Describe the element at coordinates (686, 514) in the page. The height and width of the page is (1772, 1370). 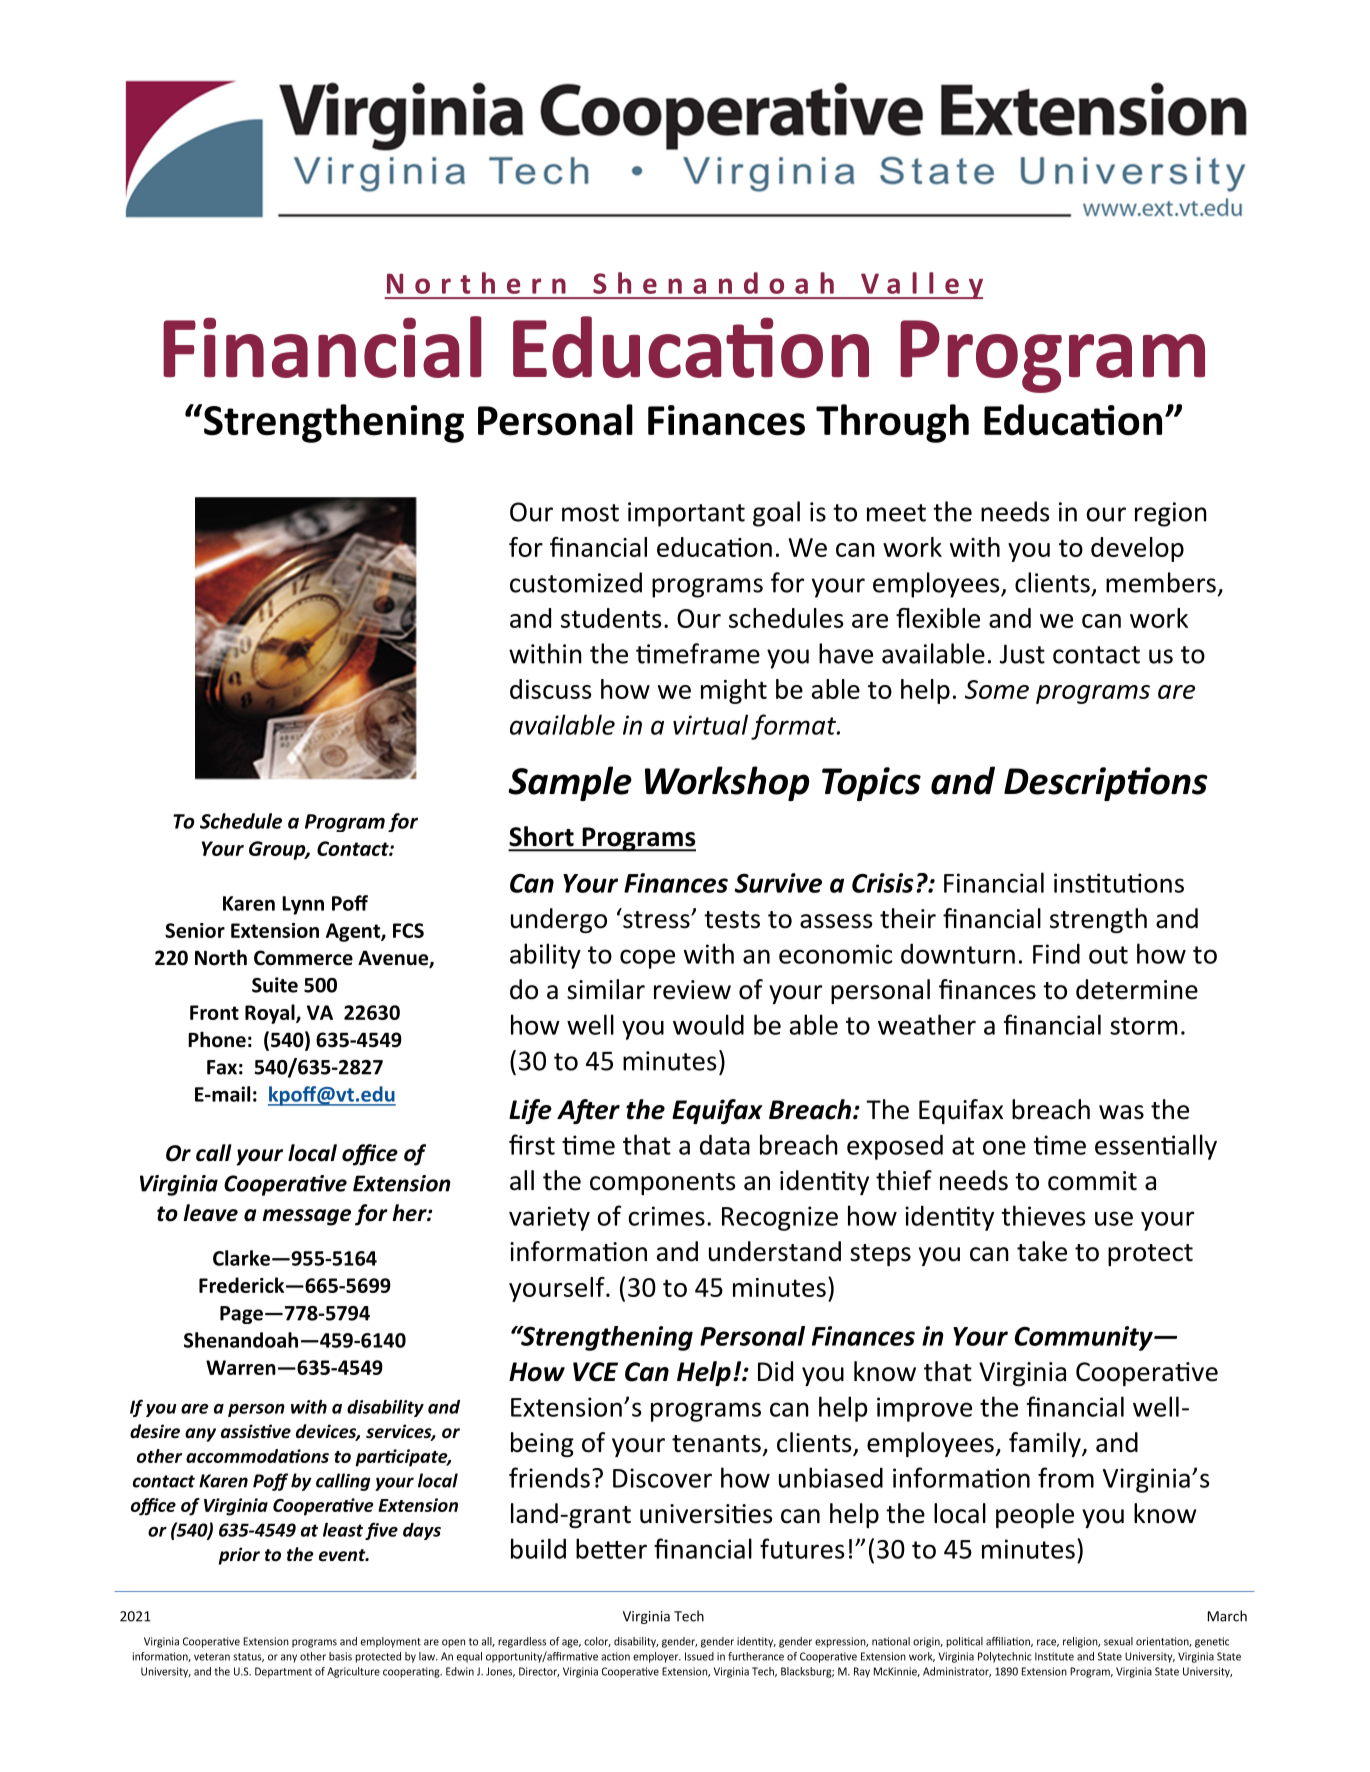
I see `important` at that location.
